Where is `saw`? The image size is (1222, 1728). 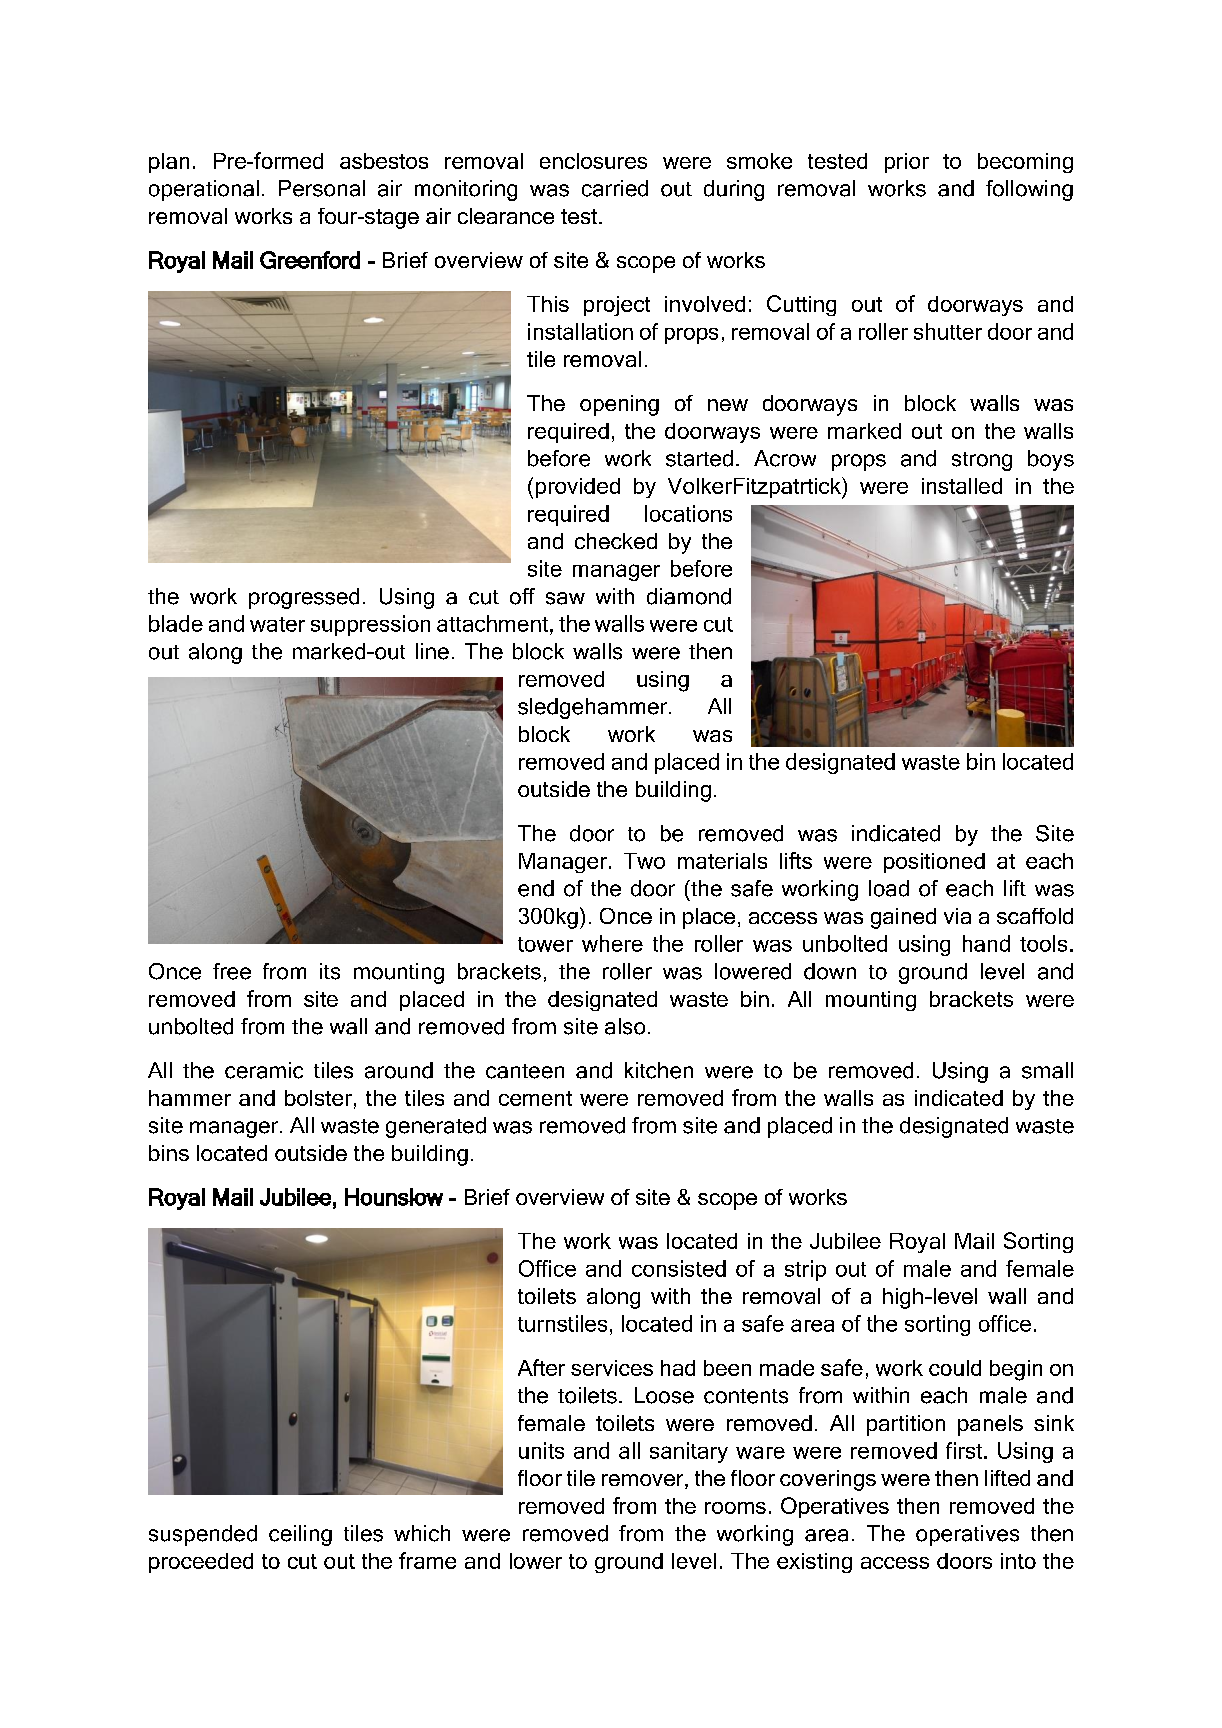 saw is located at coordinates (565, 598).
